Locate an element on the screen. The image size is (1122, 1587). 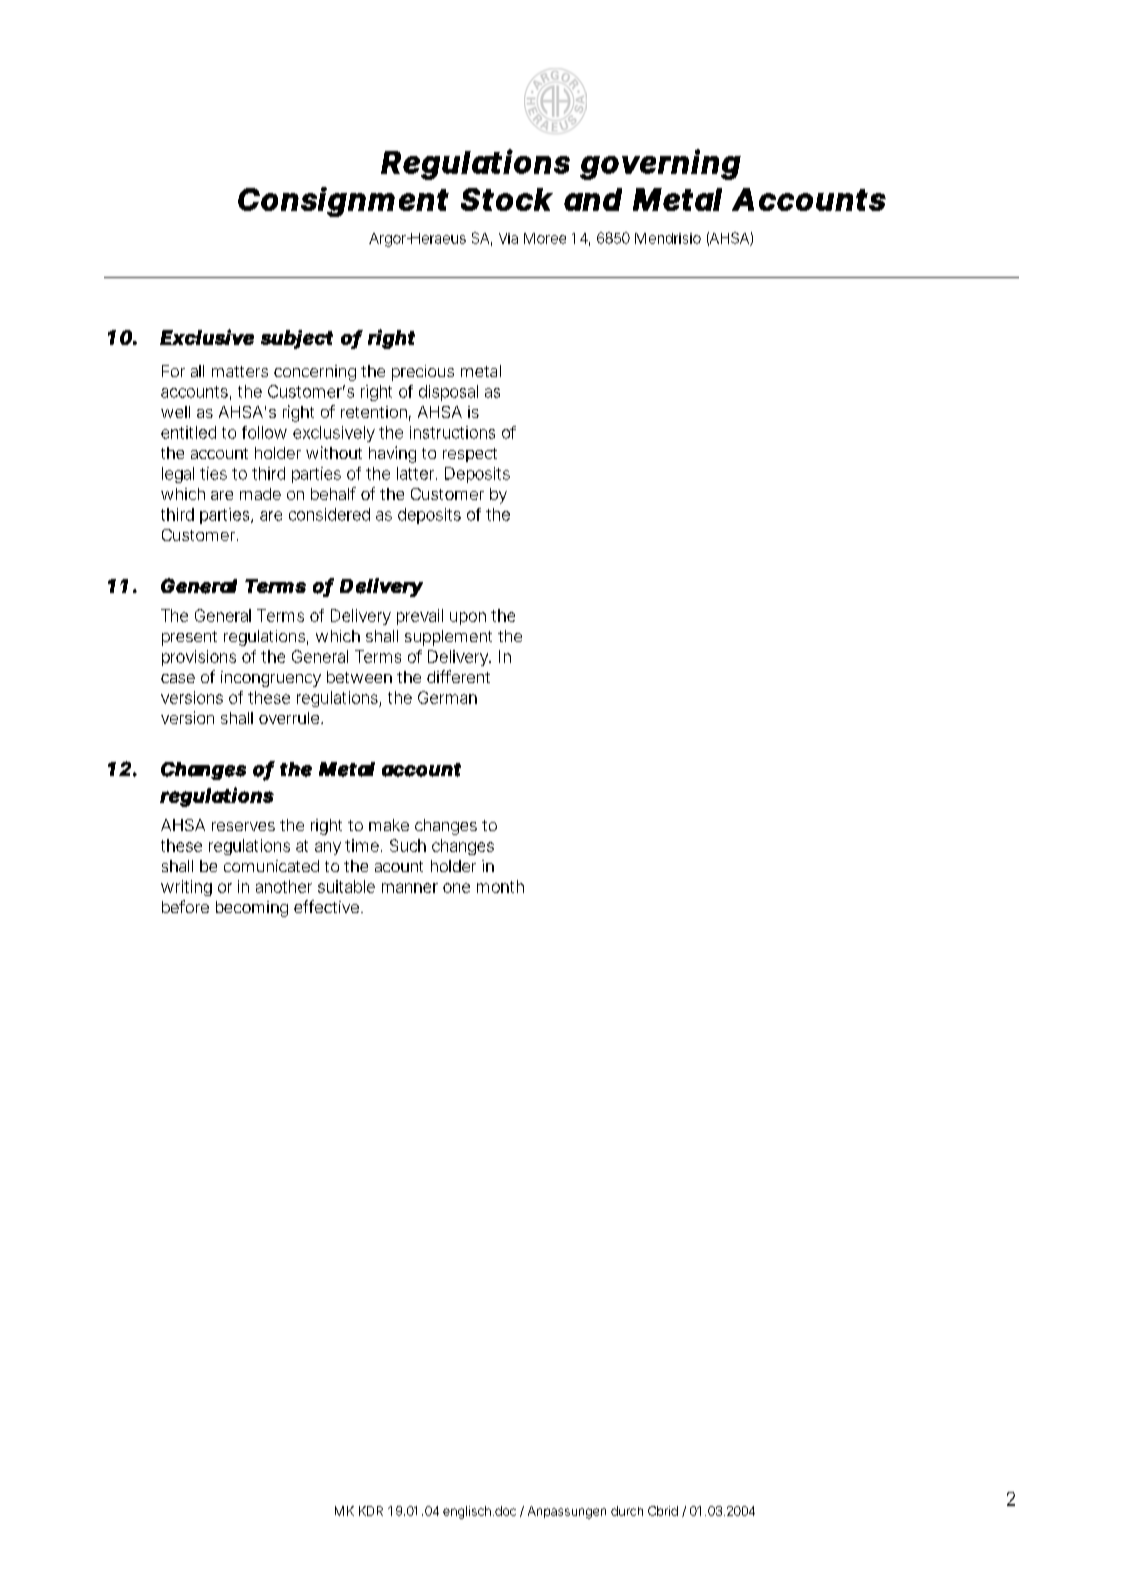
before is located at coordinates (185, 906).
